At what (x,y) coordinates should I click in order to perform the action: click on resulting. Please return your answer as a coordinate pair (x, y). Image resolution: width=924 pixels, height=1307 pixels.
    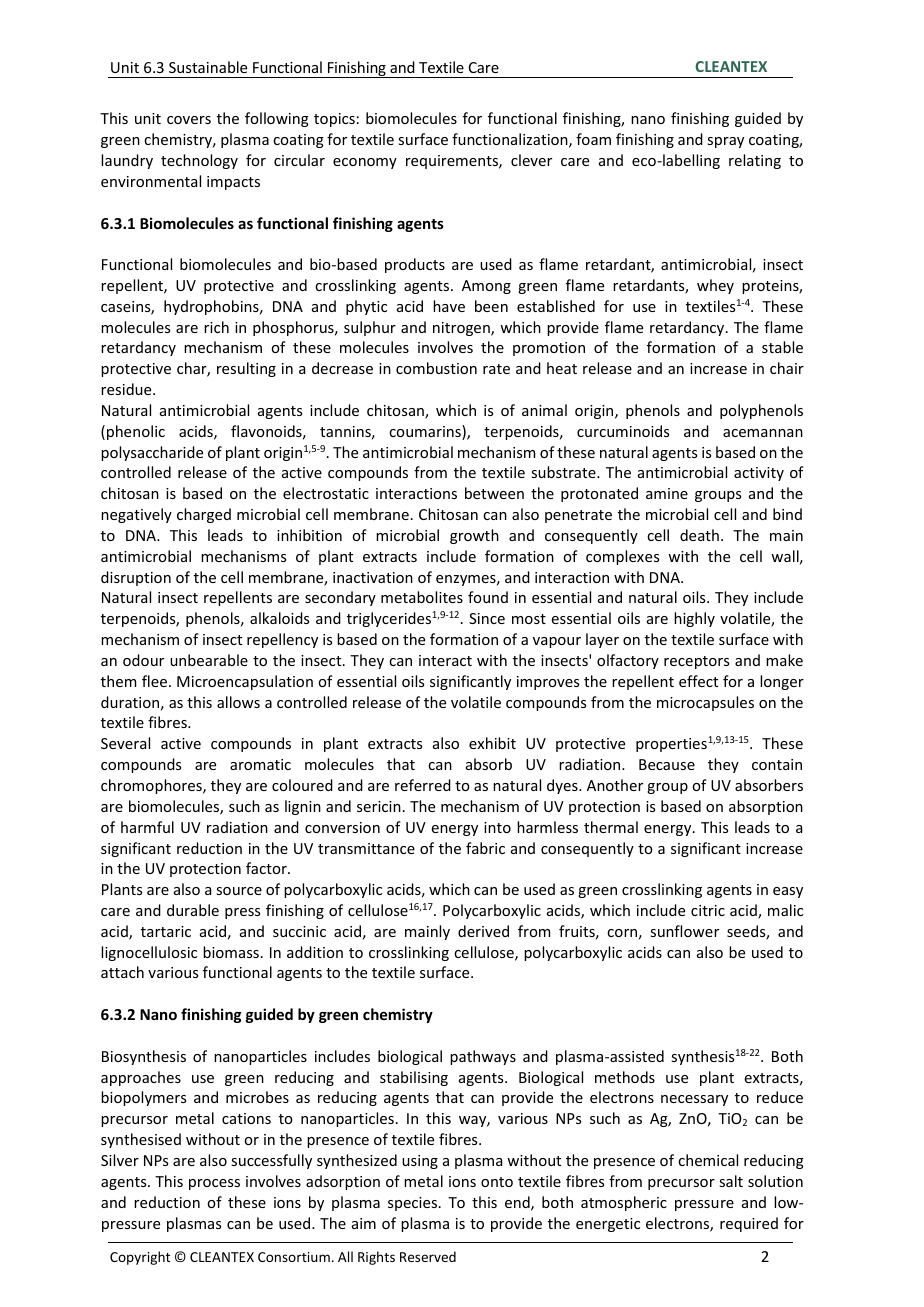
    Looking at the image, I should click on (246, 369).
